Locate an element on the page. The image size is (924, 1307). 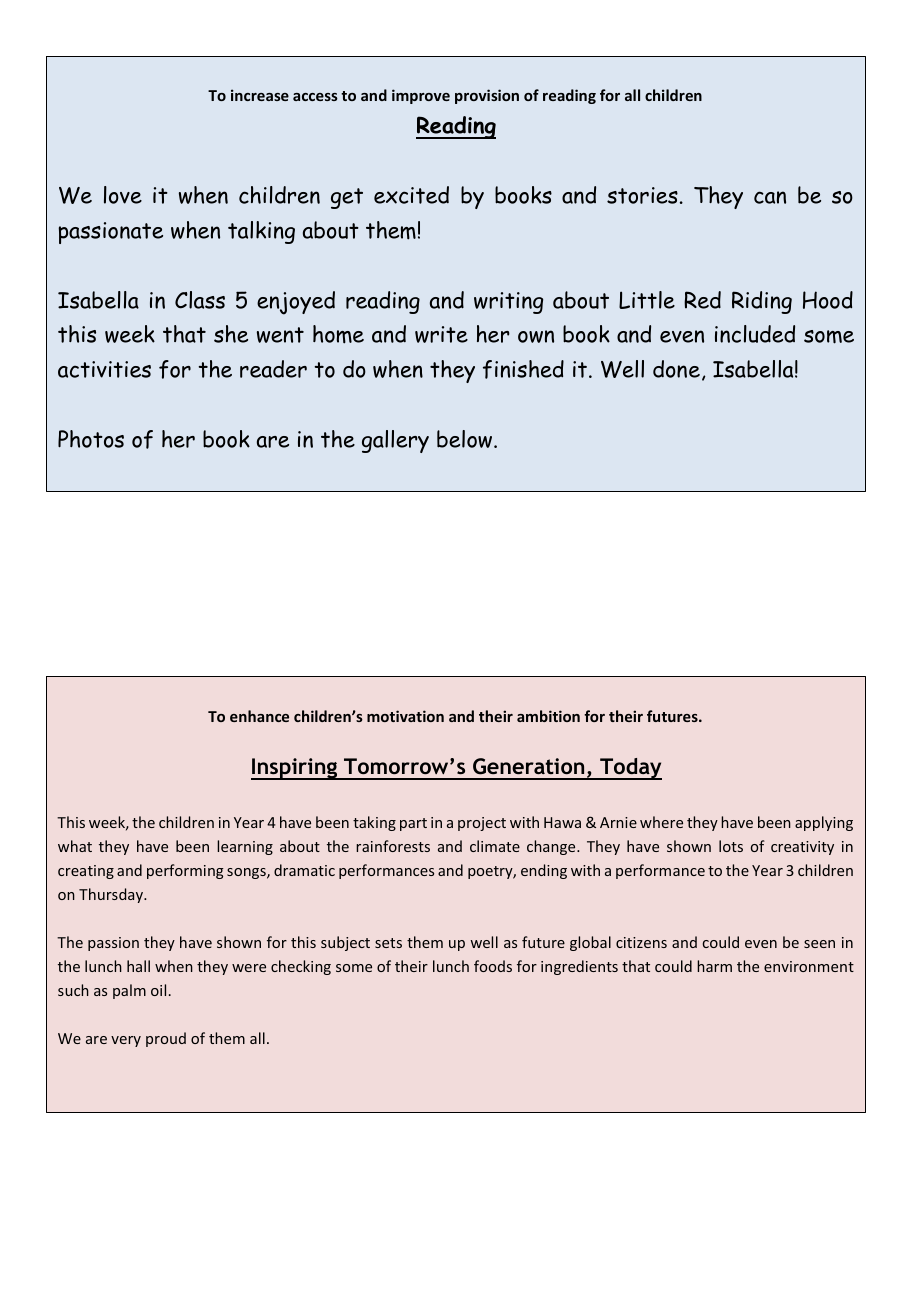
Photos is located at coordinates (91, 439).
